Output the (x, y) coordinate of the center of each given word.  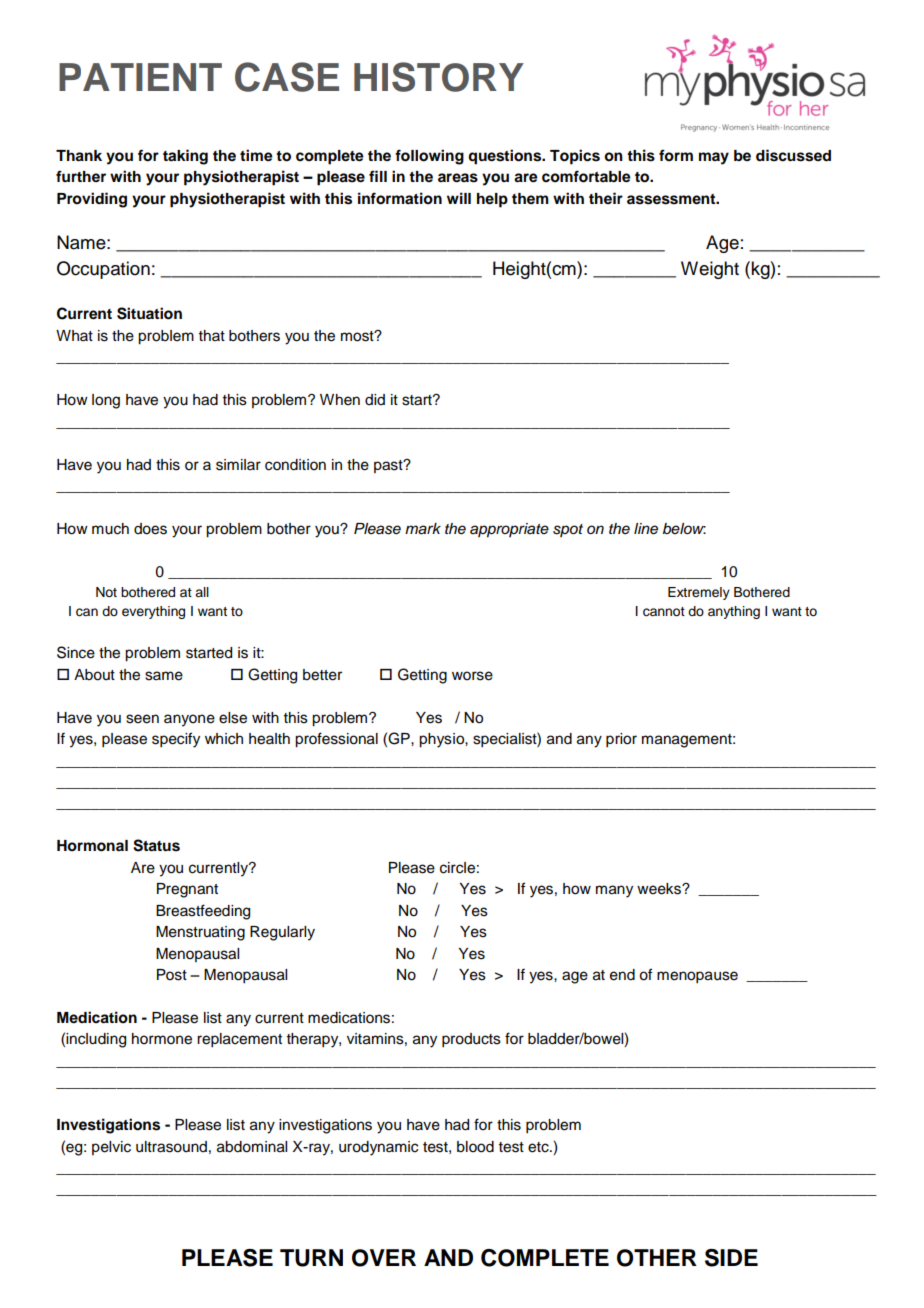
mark (423, 529)
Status (156, 845)
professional (336, 740)
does (150, 529)
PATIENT (140, 77)
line (646, 529)
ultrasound (171, 1147)
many (614, 891)
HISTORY (439, 77)
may (714, 158)
